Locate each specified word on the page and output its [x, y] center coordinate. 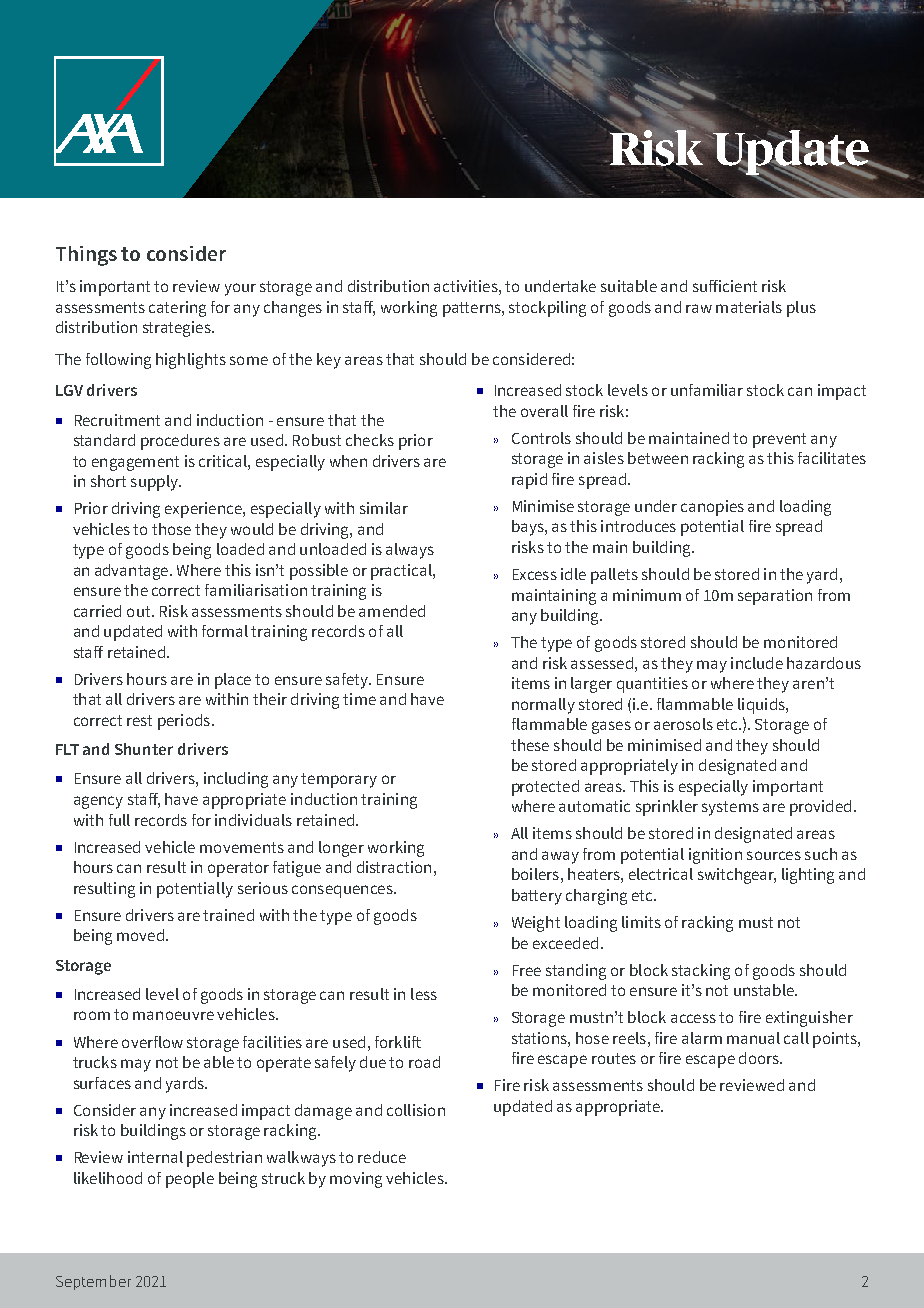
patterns [473, 309]
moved [140, 935]
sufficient [725, 286]
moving [356, 1180]
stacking [701, 972]
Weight [536, 924]
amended [392, 611]
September [93, 1282]
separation [775, 597]
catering [177, 309]
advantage [131, 572]
